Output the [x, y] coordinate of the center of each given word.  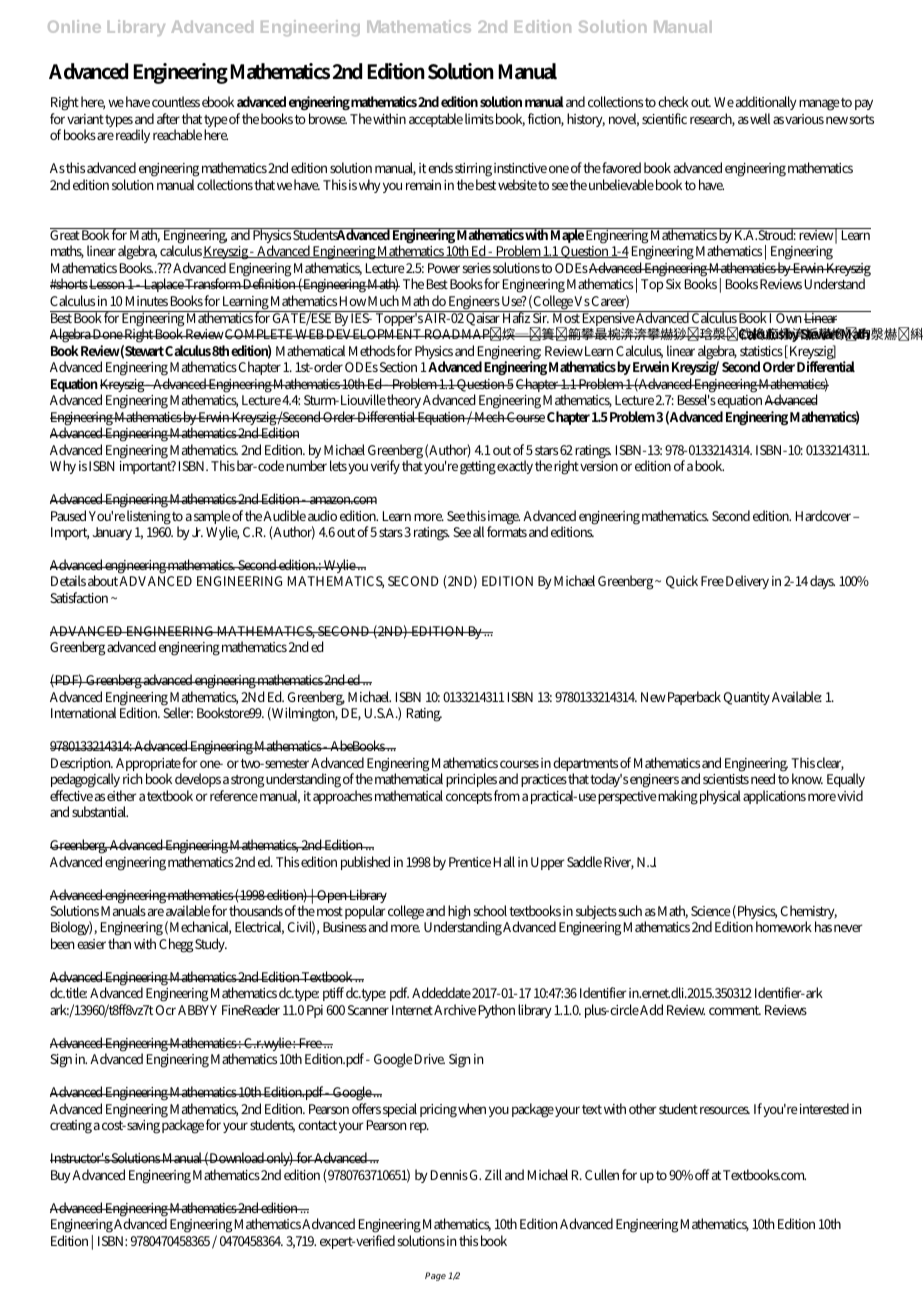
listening [149, 517]
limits [479, 118]
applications [774, 797]
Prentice [470, 862]
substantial [100, 811]
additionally [766, 105]
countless [176, 101]
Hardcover [825, 515]
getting [478, 468]
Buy [62, 1176]
